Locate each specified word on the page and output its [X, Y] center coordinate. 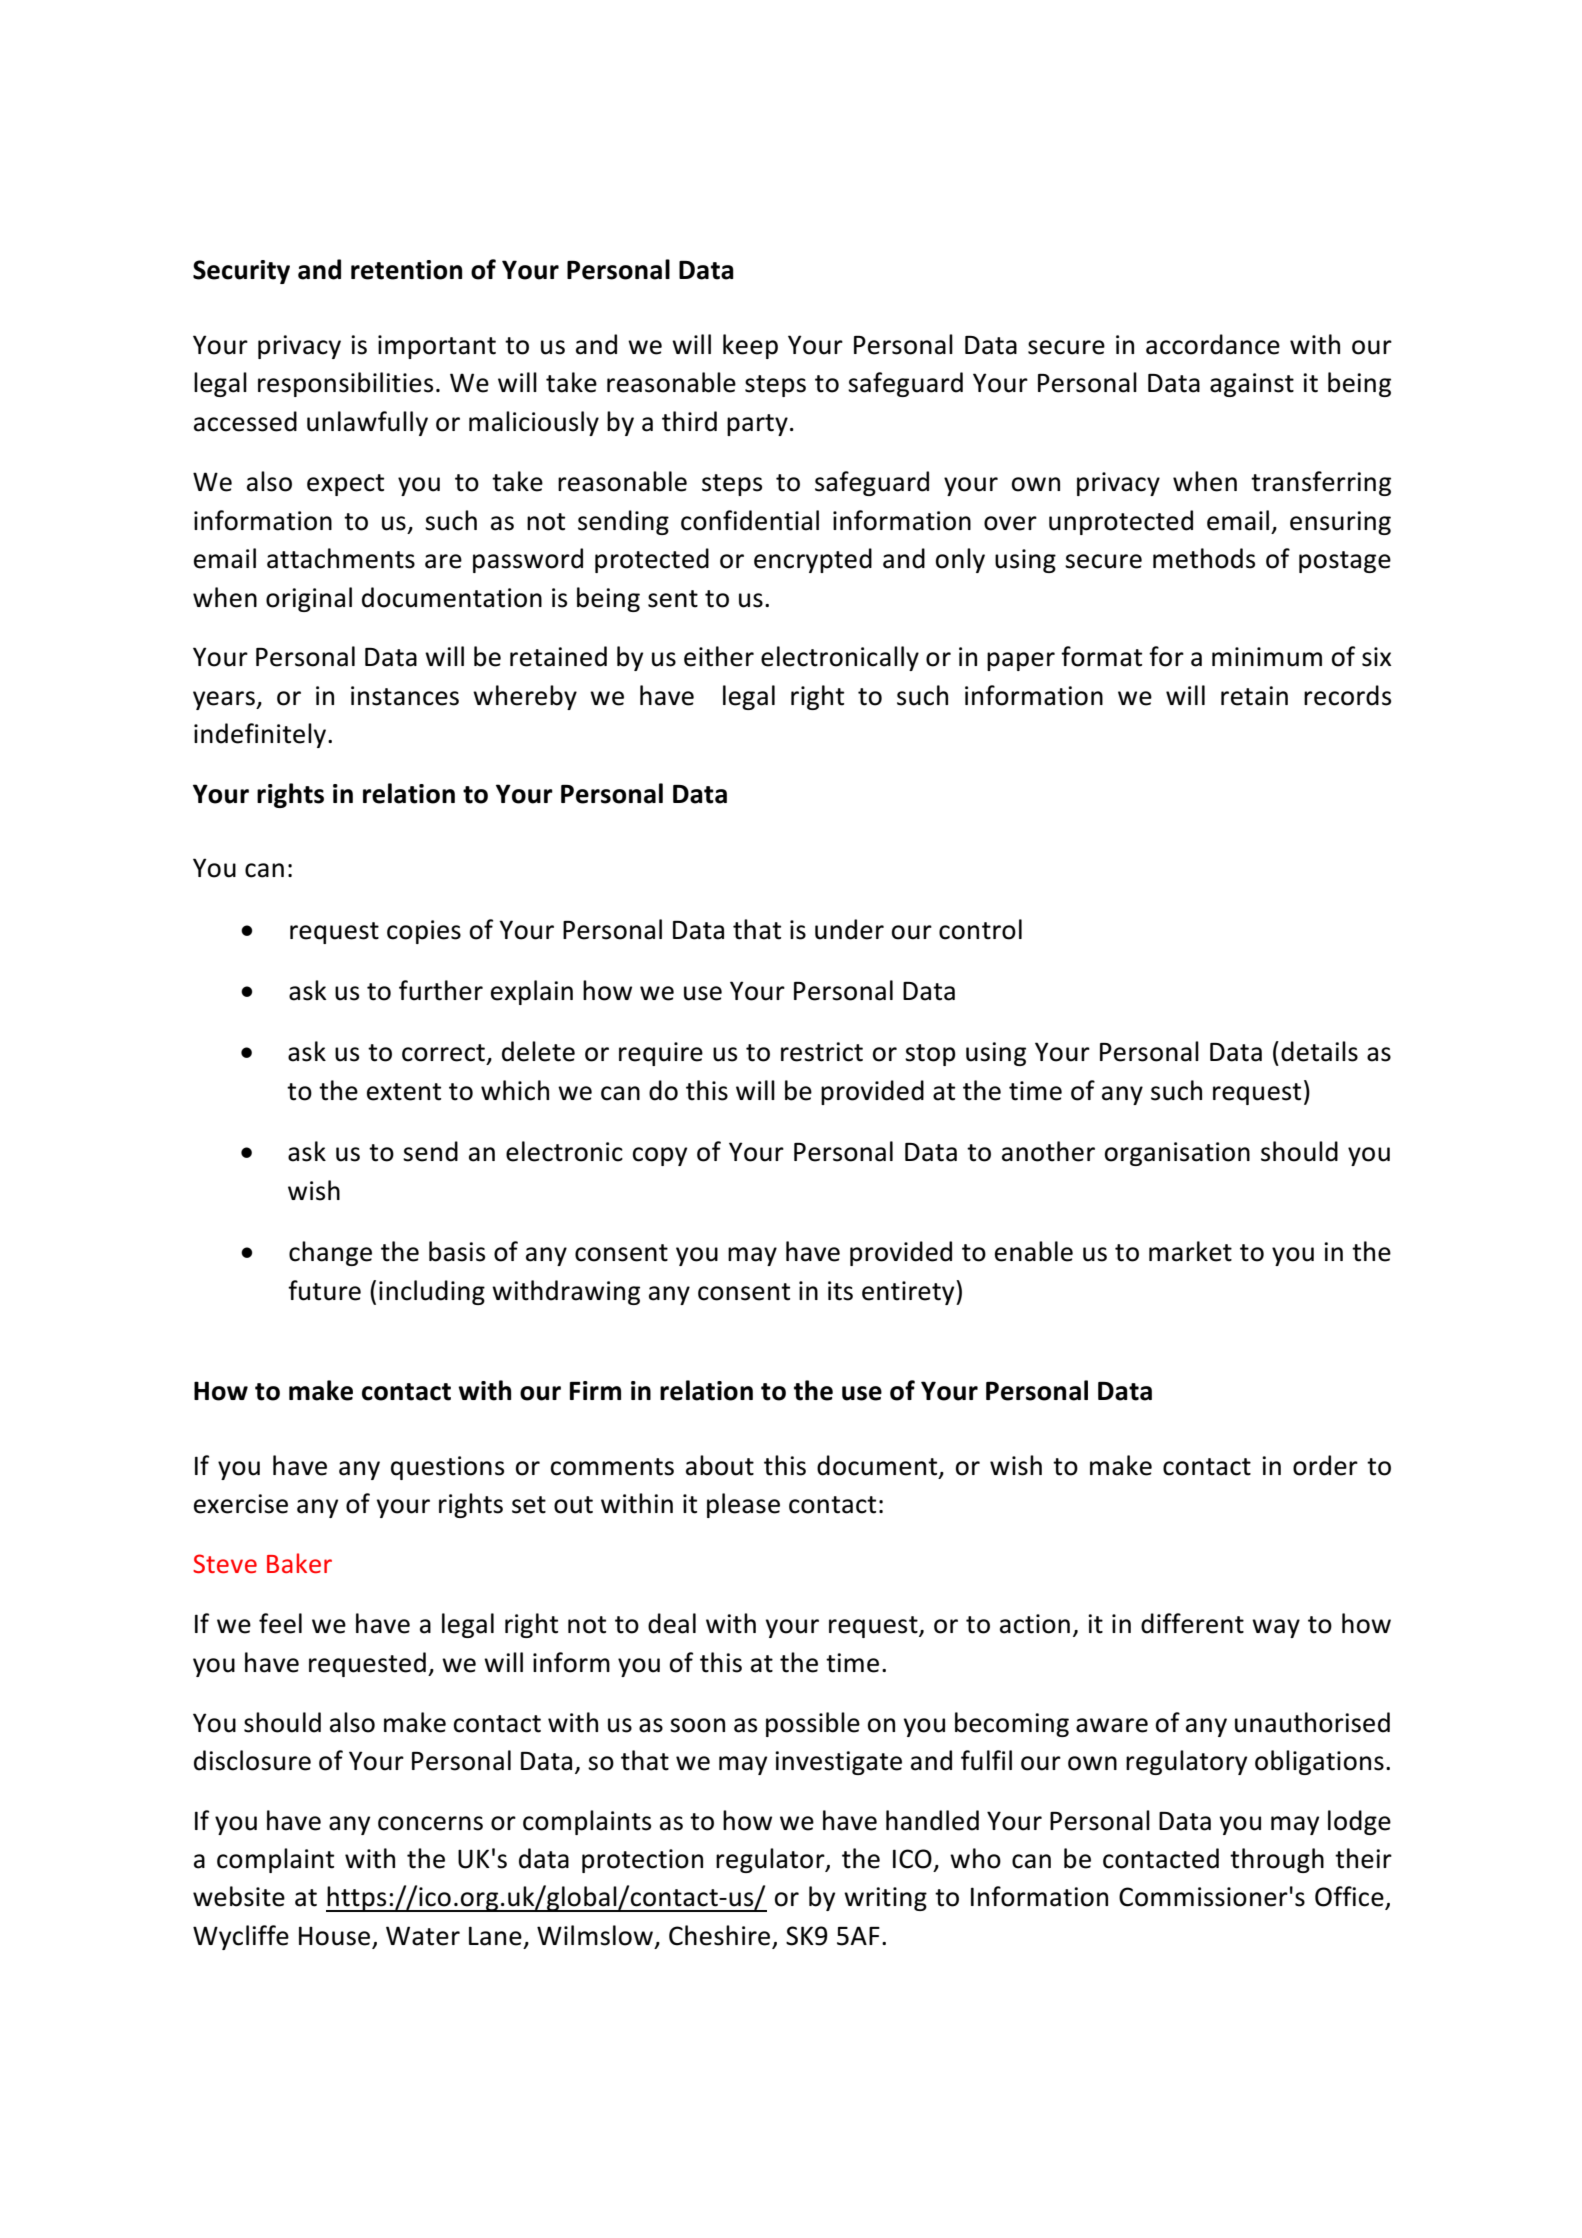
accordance [1213, 344]
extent [404, 1092]
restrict [822, 1052]
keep [750, 346]
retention [406, 270]
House [336, 1937]
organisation [1177, 1154]
